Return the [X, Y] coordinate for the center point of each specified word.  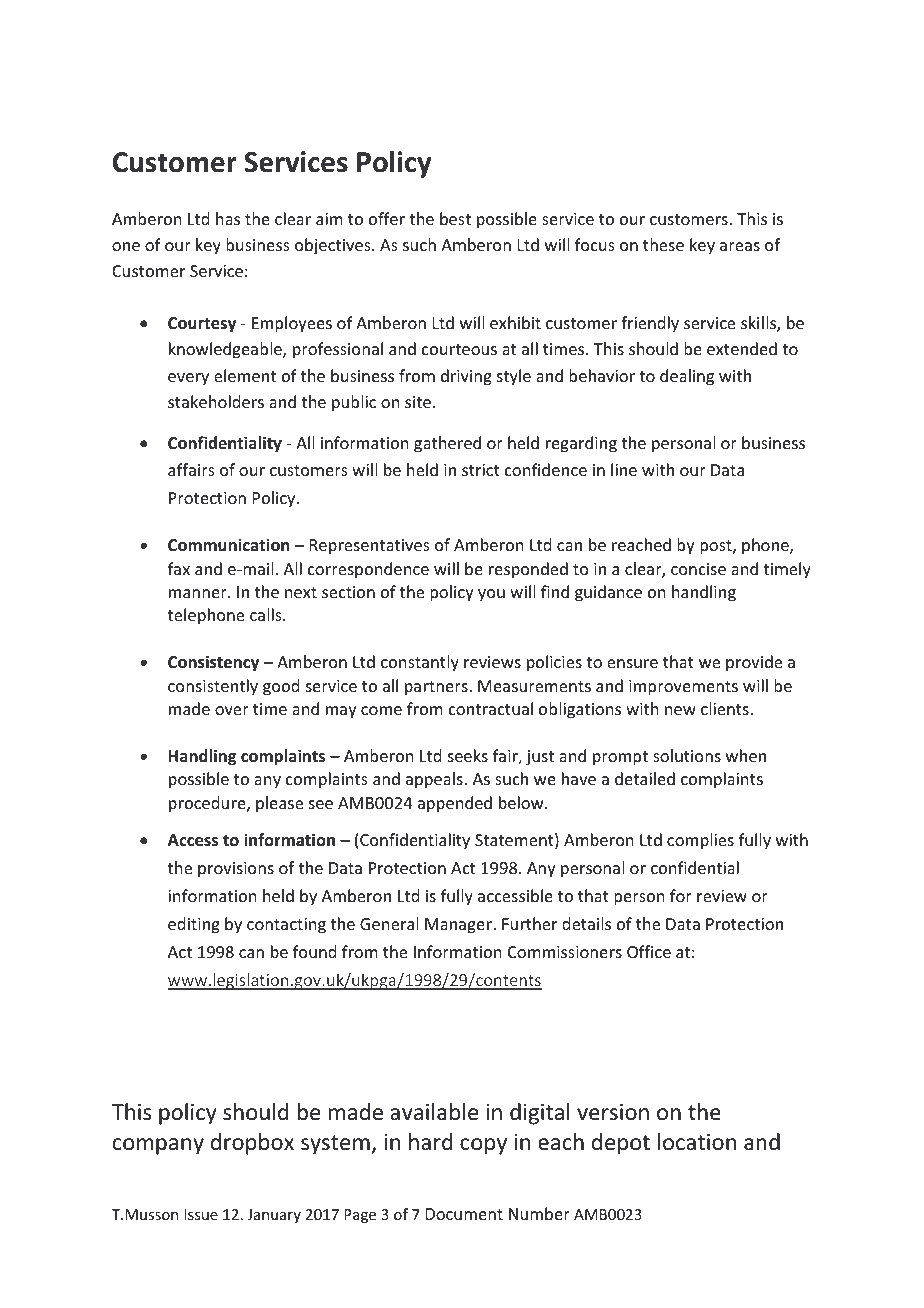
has [228, 218]
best [455, 218]
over [232, 710]
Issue [201, 1214]
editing [194, 925]
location [697, 1142]
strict [481, 470]
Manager [459, 926]
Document [464, 1214]
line [624, 469]
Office [649, 951]
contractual [491, 708]
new [680, 710]
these [663, 244]
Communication [228, 545]
